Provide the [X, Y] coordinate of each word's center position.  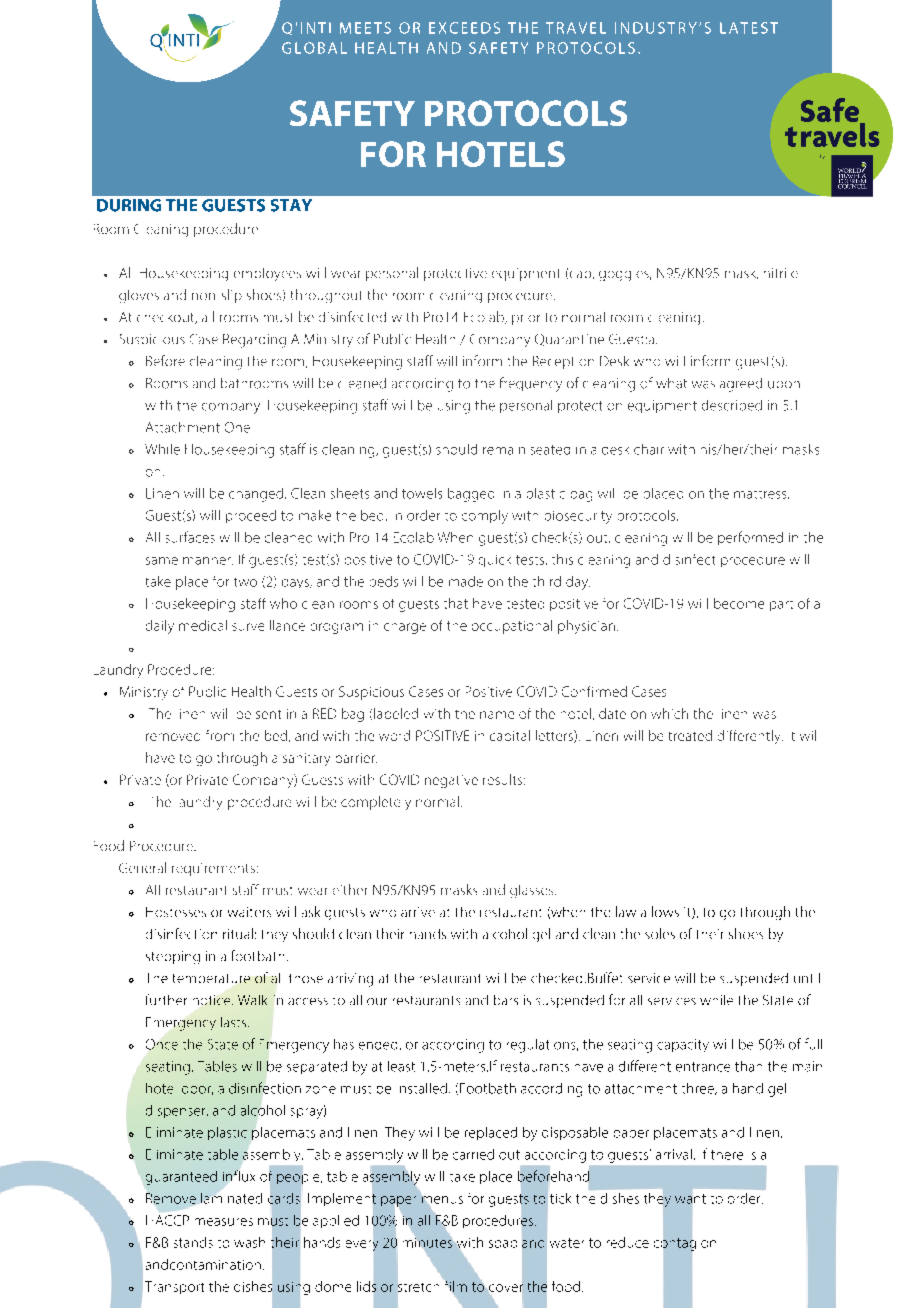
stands [193, 1242]
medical [203, 625]
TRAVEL [576, 28]
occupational [512, 627]
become [739, 603]
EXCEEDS [464, 28]
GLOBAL [314, 48]
